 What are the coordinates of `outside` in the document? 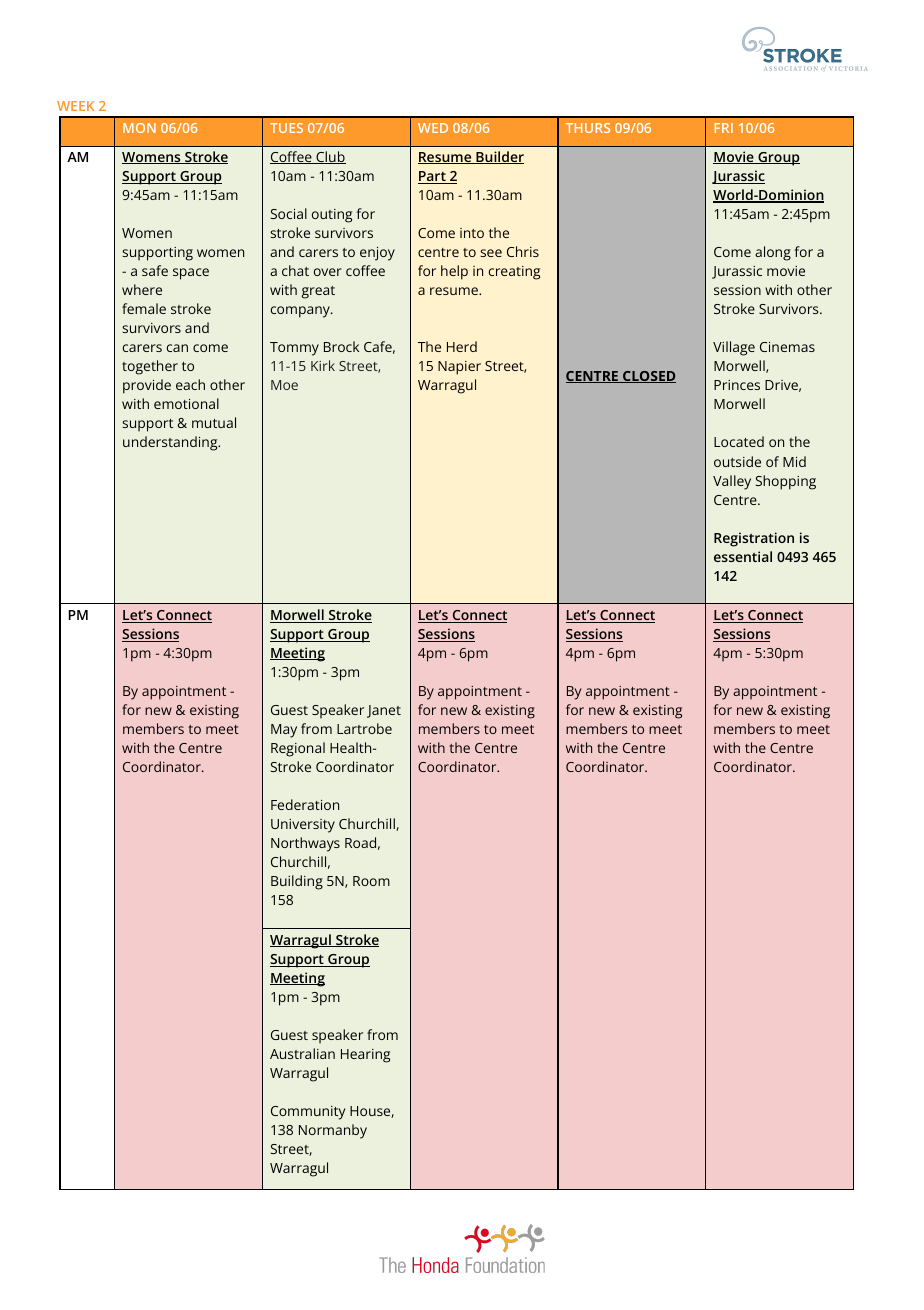 It's located at (737, 461).
